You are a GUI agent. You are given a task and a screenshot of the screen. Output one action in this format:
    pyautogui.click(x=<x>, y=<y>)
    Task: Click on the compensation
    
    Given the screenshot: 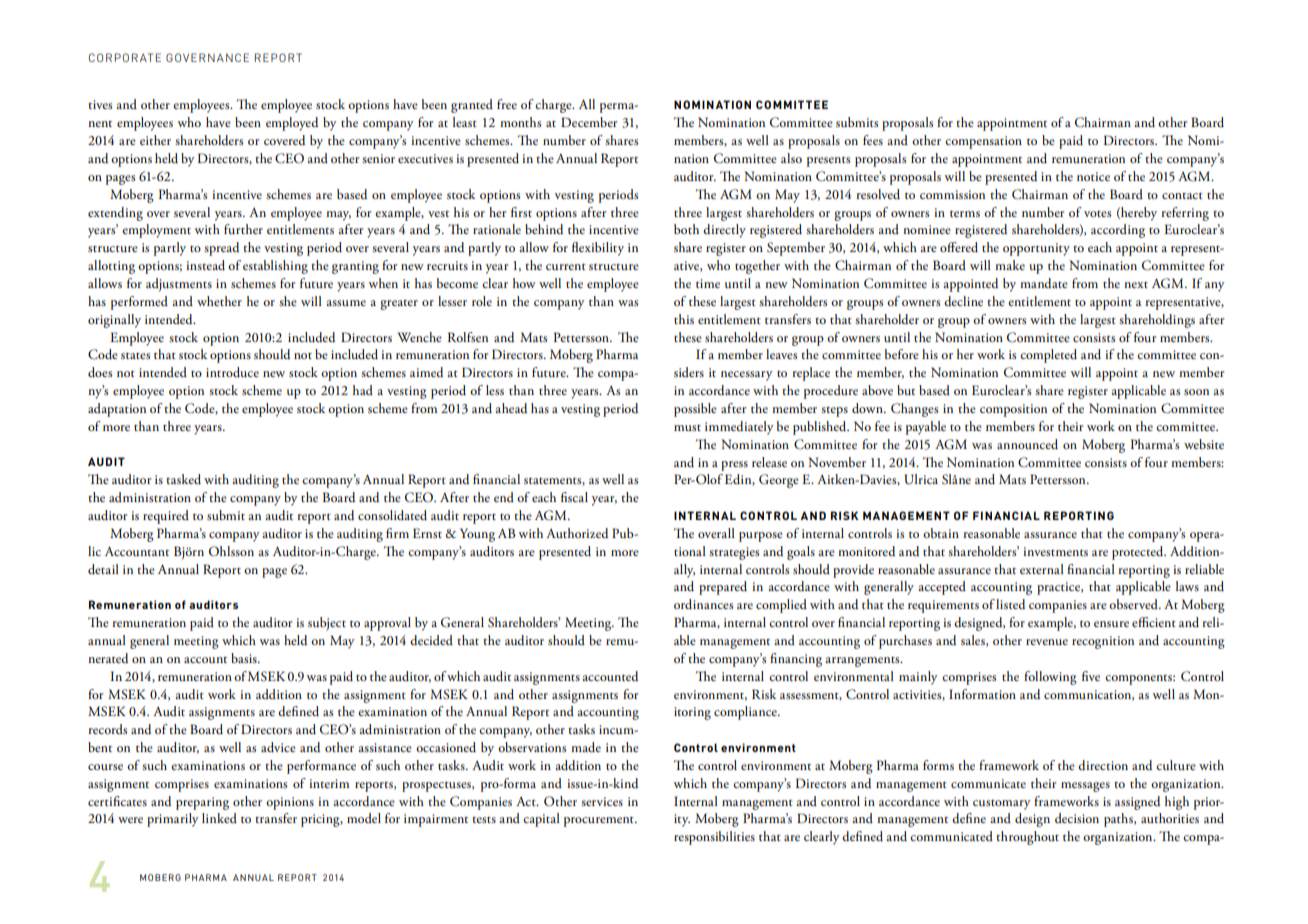 What is the action you would take?
    pyautogui.click(x=983, y=142)
